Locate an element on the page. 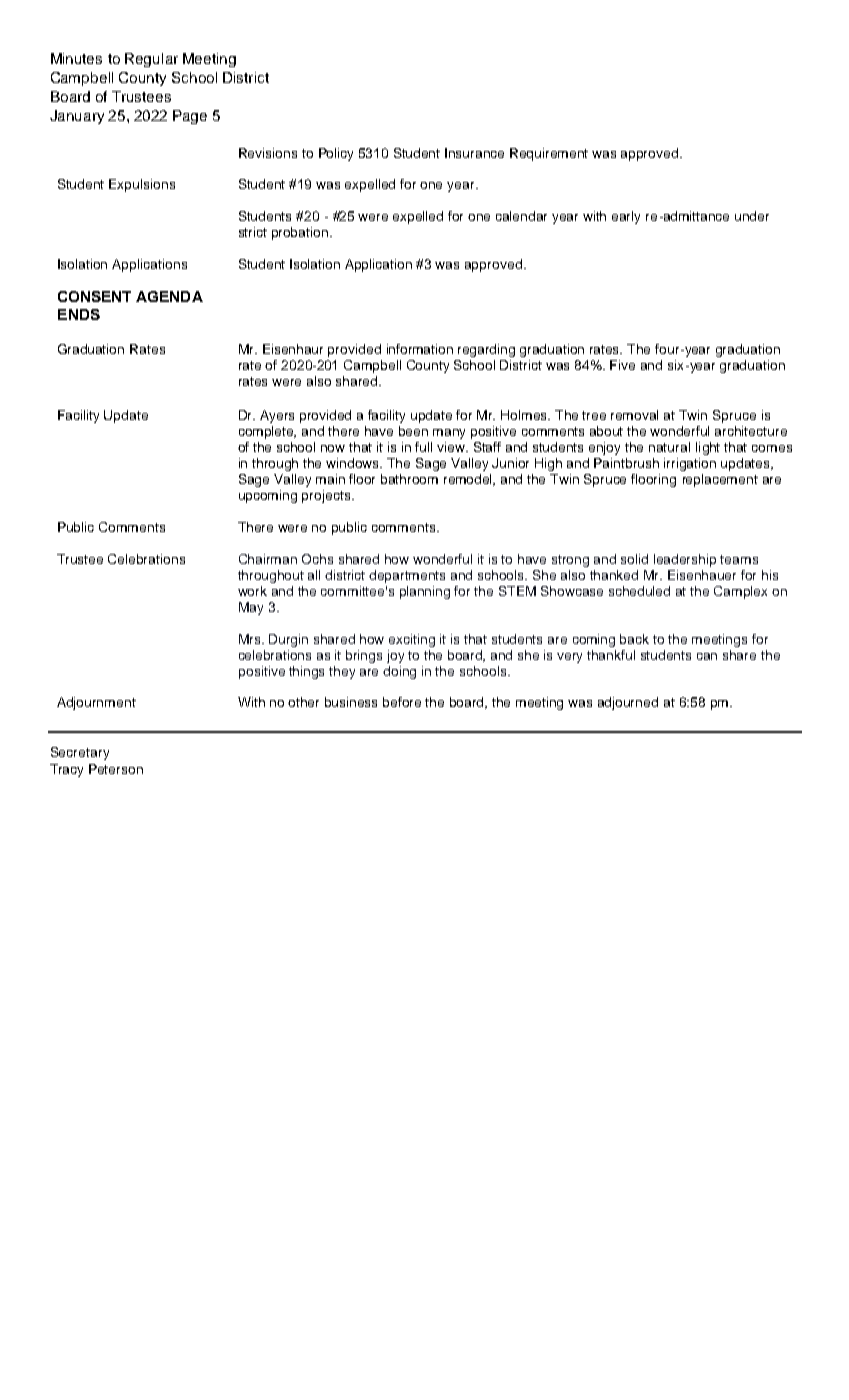 The height and width of the image is (1400, 849). leadership is located at coordinates (685, 560).
